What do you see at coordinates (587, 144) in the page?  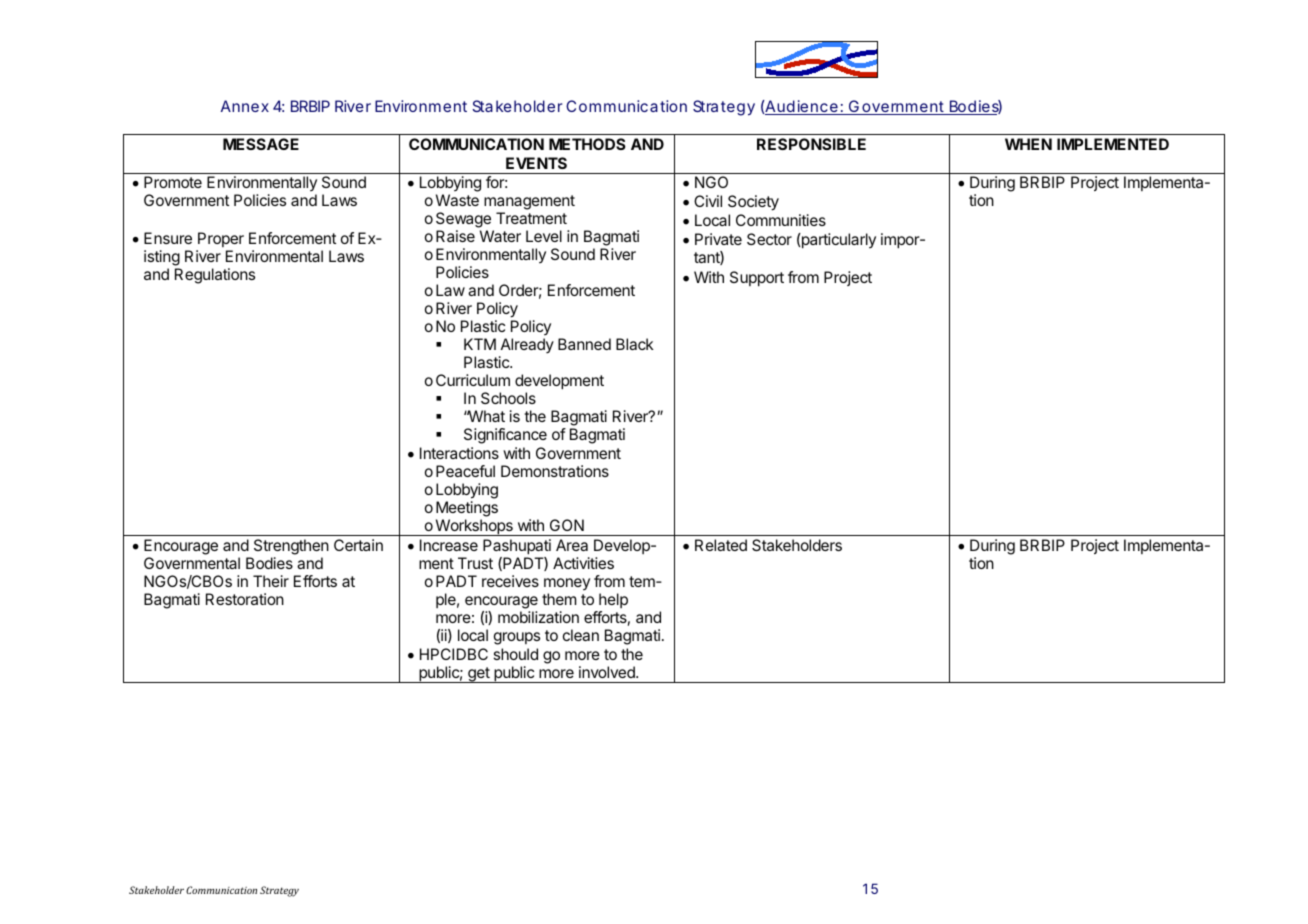 I see `METHODS` at bounding box center [587, 144].
